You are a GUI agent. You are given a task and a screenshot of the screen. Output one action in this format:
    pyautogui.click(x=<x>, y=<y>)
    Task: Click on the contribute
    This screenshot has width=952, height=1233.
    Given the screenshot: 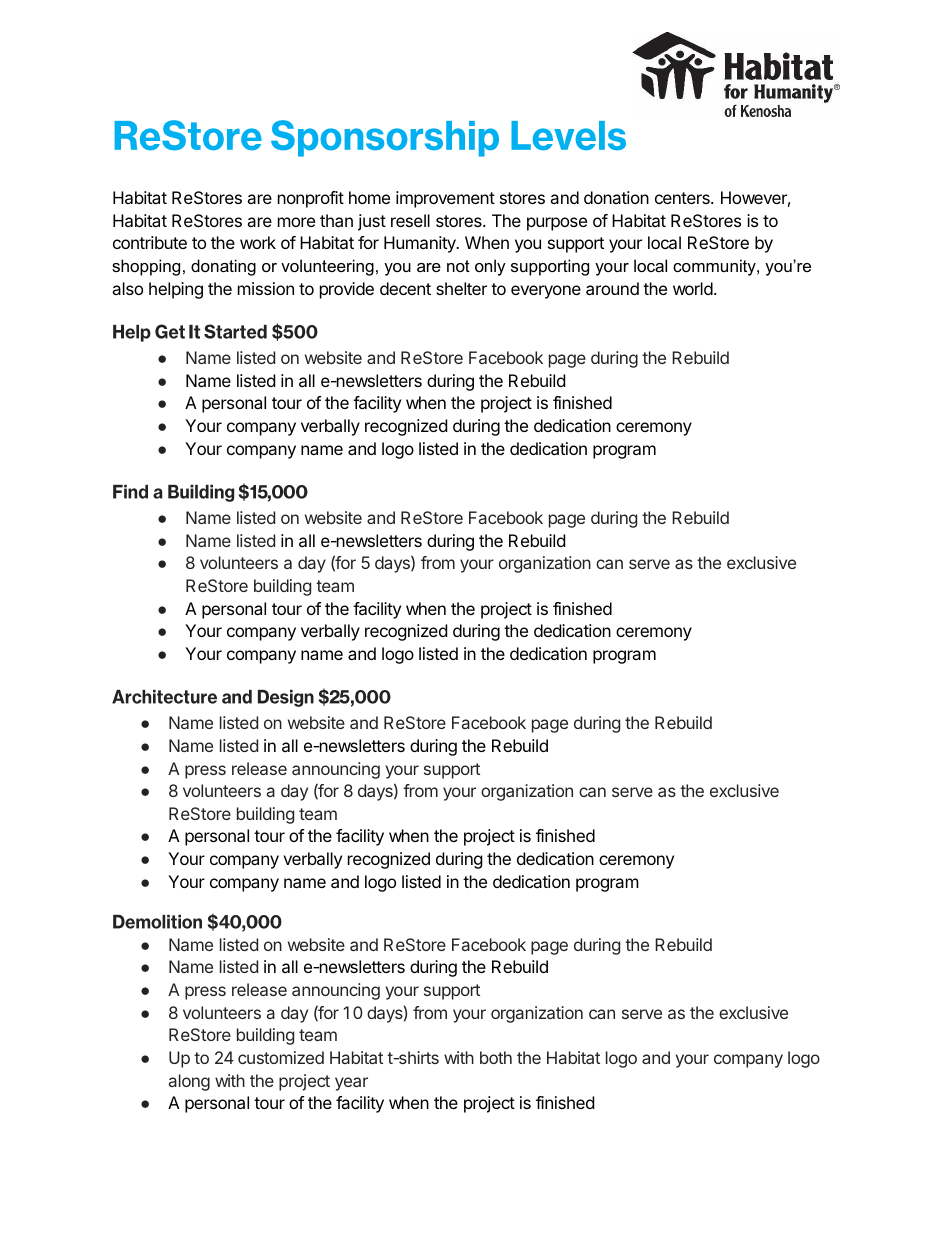 What is the action you would take?
    pyautogui.click(x=150, y=242)
